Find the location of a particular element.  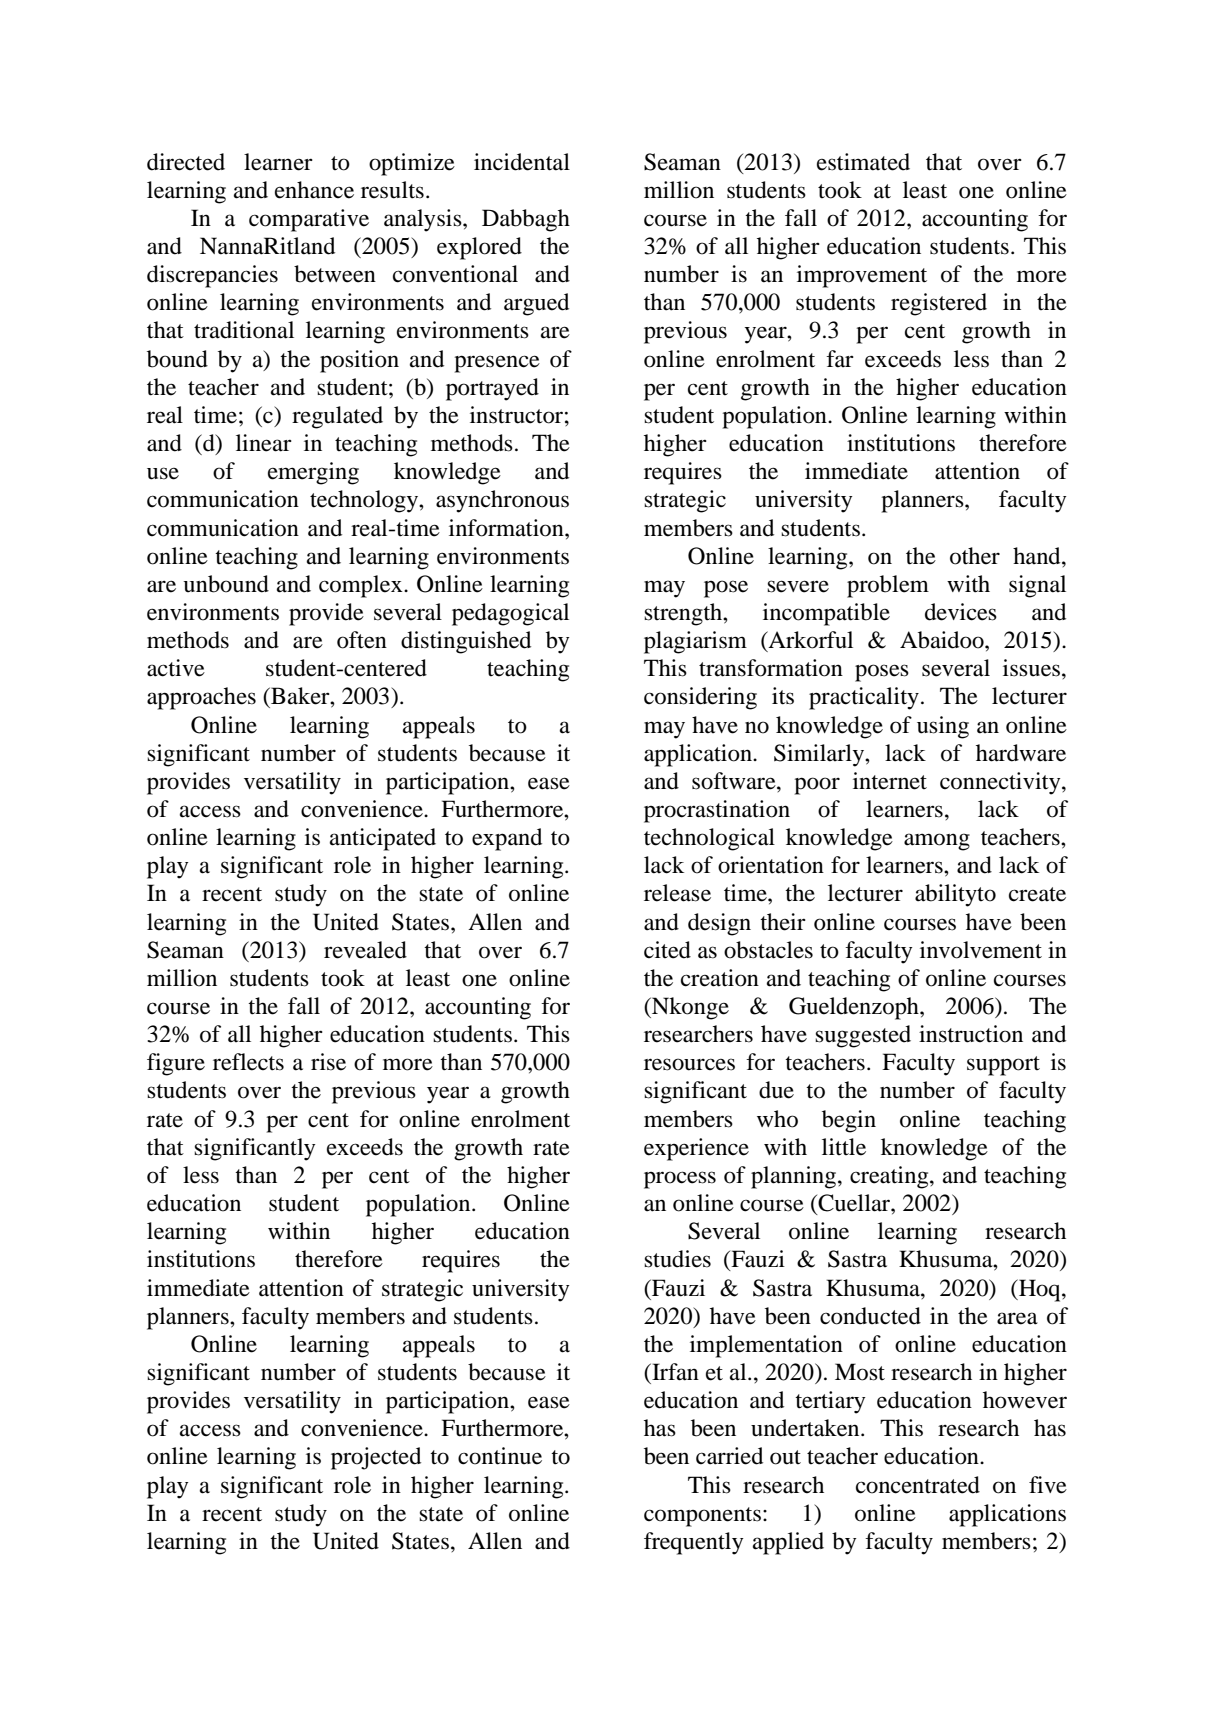

emerging is located at coordinates (313, 473).
